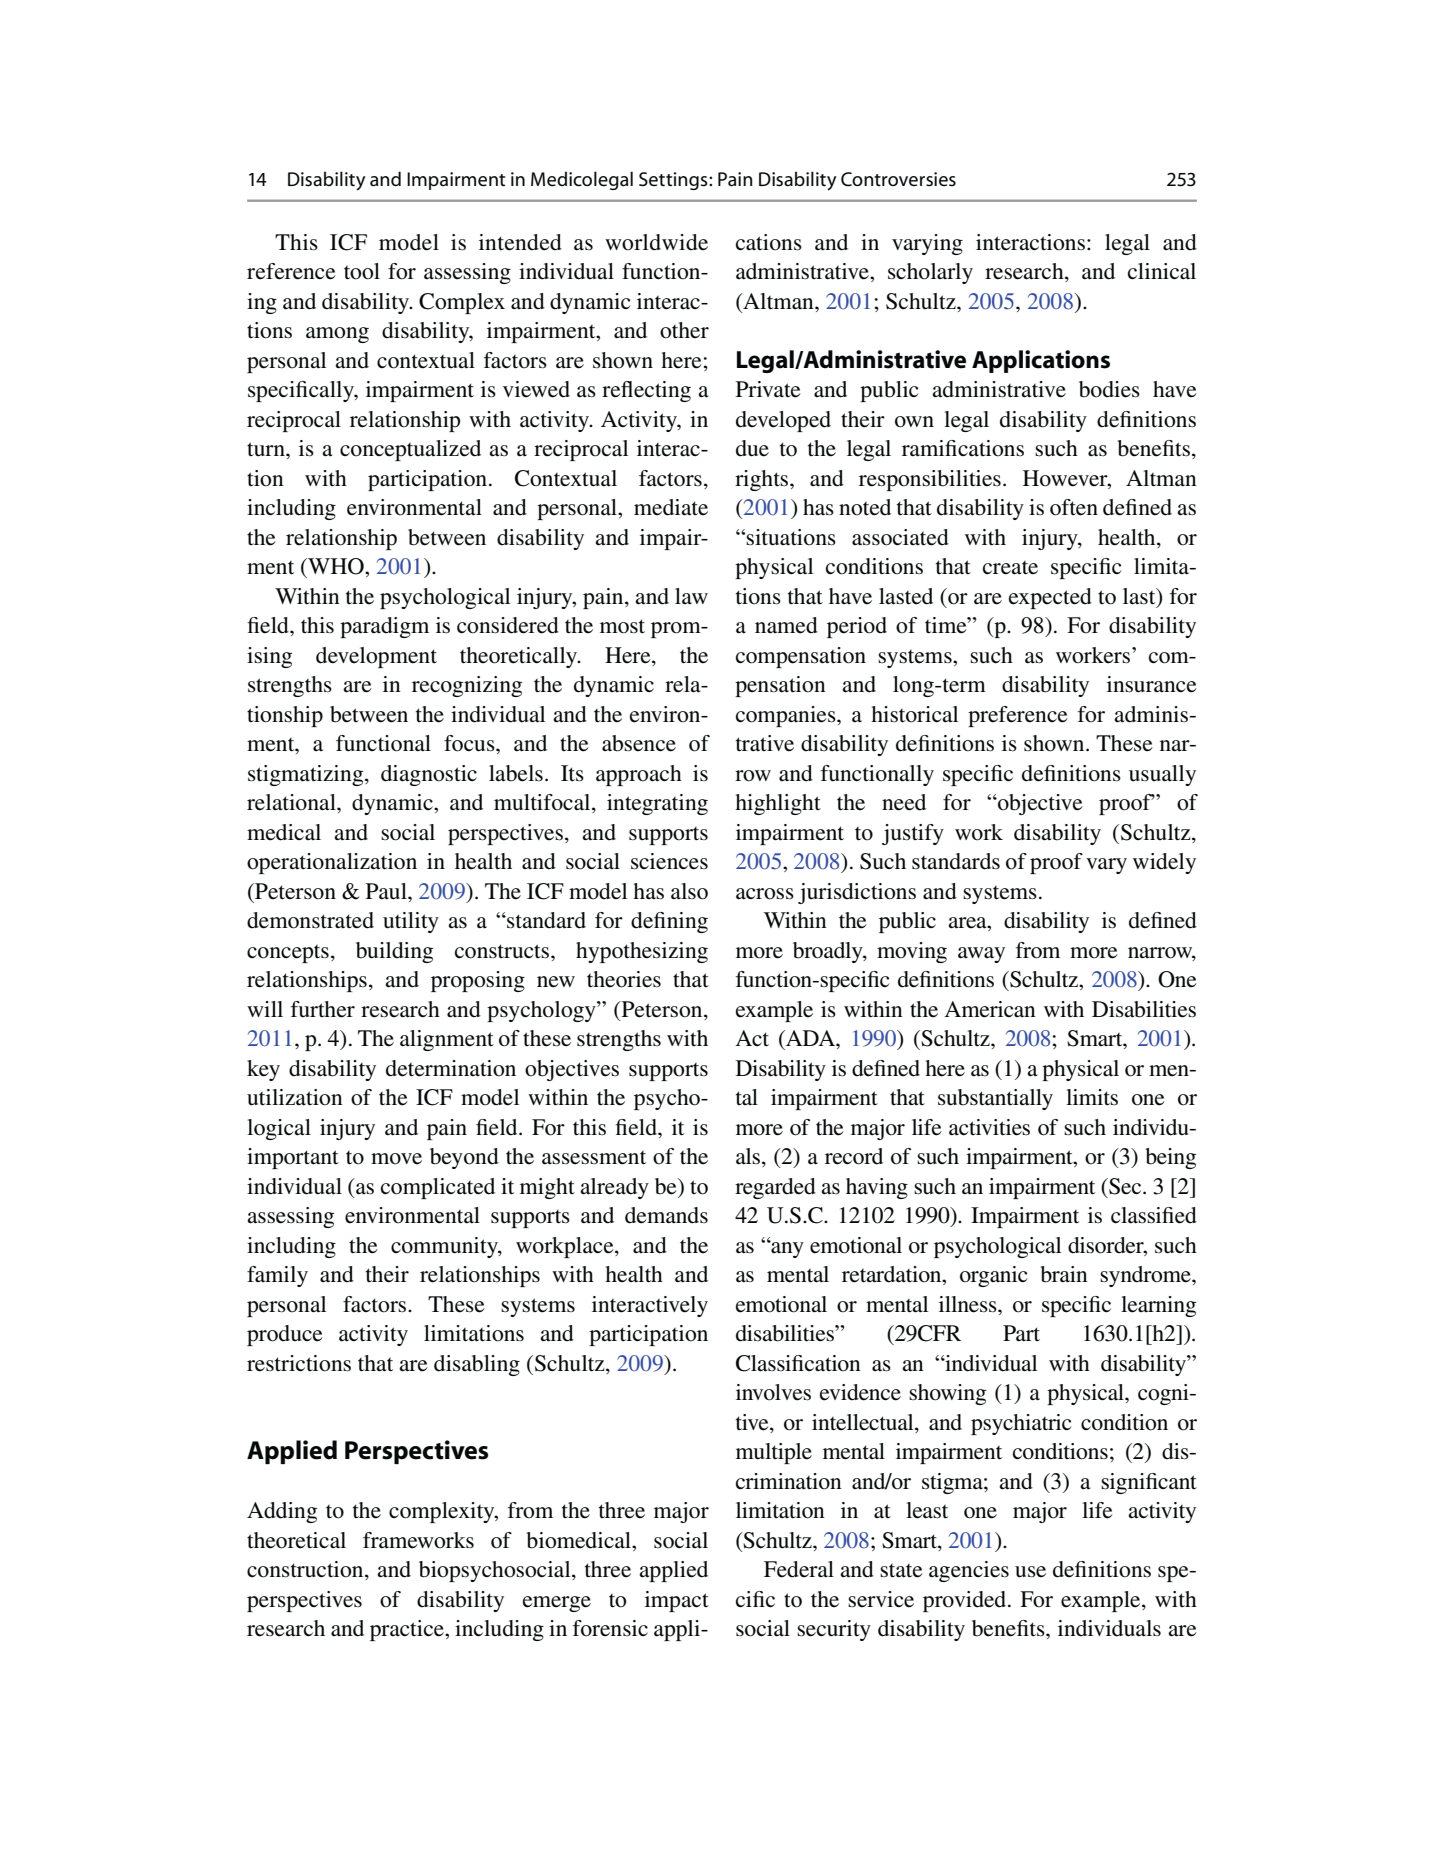  I want to click on limits, so click(1092, 1097).
